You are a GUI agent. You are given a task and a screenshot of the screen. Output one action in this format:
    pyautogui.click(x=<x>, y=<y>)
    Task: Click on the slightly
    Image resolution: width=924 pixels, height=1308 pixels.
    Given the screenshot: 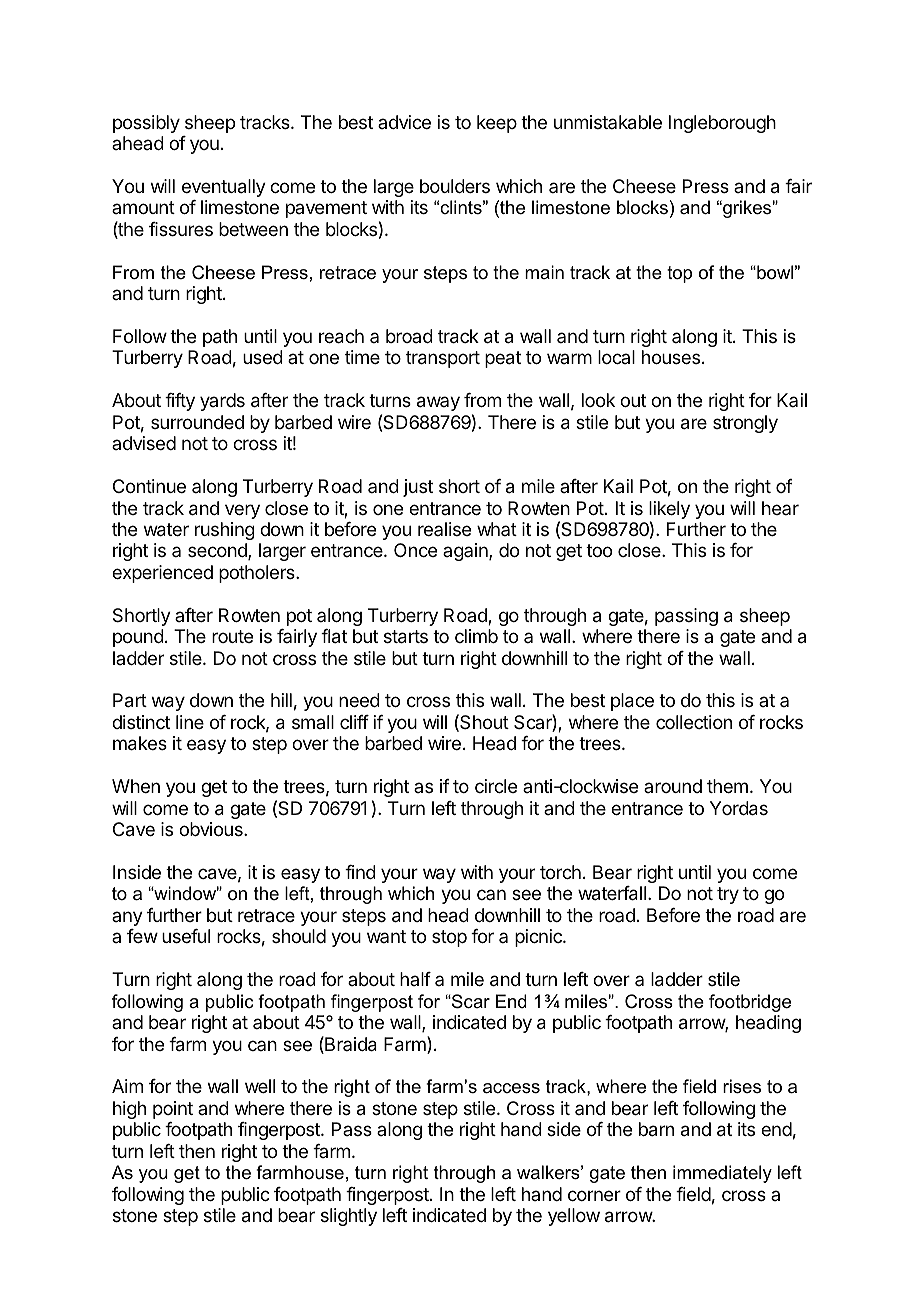 What is the action you would take?
    pyautogui.click(x=349, y=1217)
